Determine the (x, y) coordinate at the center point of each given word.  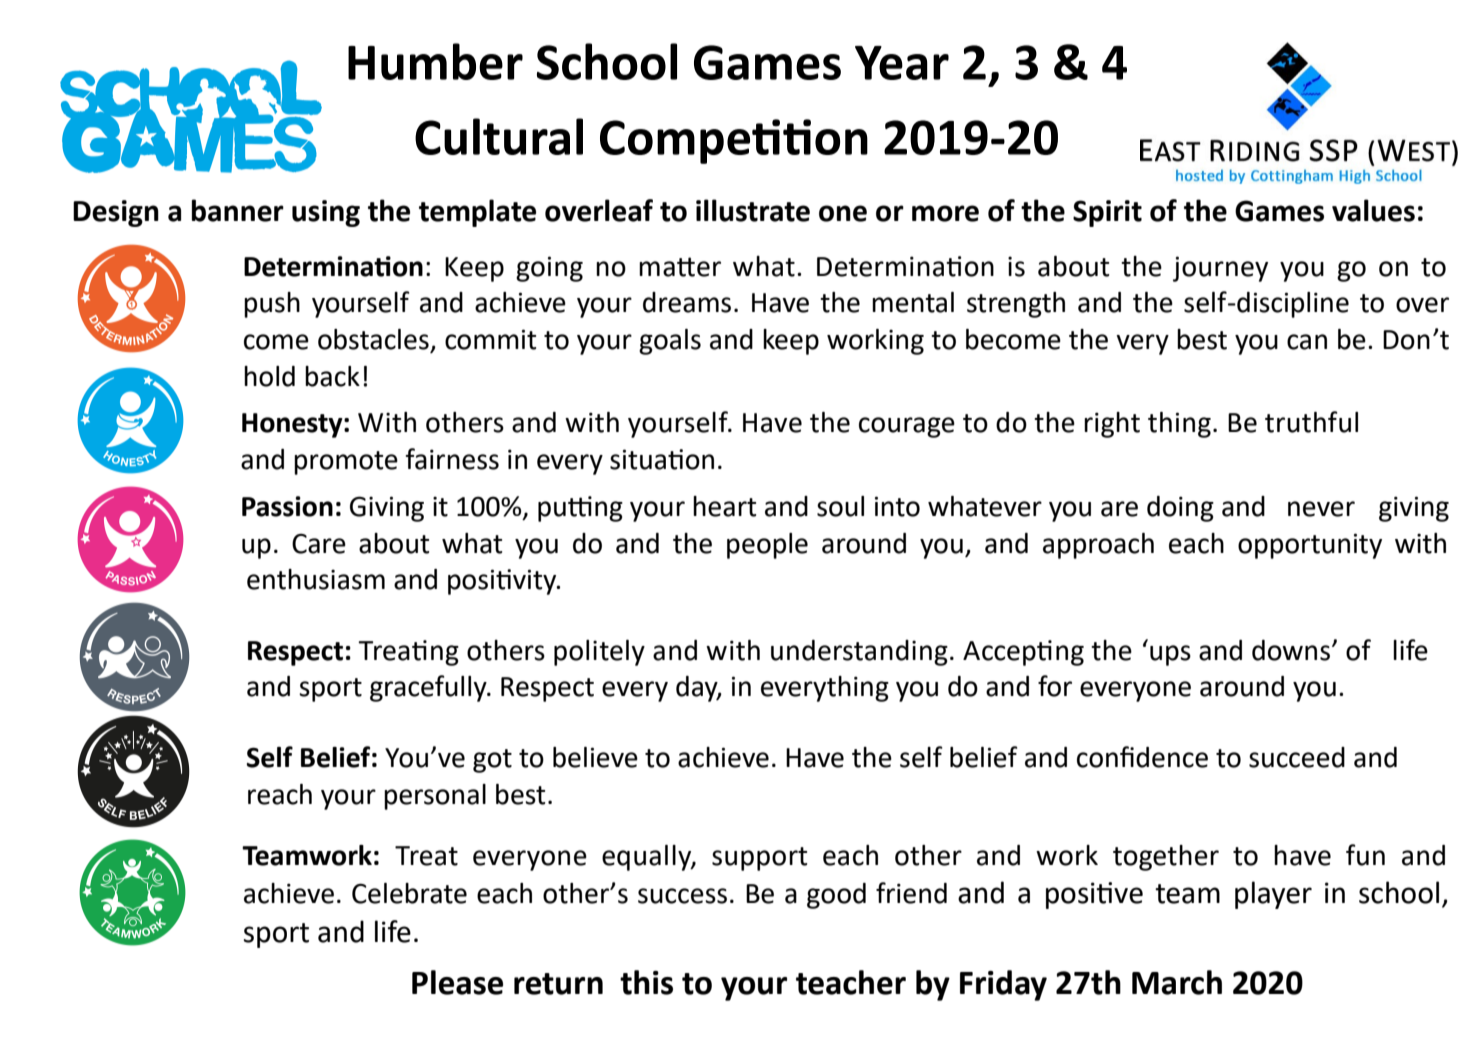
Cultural (499, 136)
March (1177, 982)
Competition (734, 141)
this (646, 982)
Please (457, 982)
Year (902, 63)
